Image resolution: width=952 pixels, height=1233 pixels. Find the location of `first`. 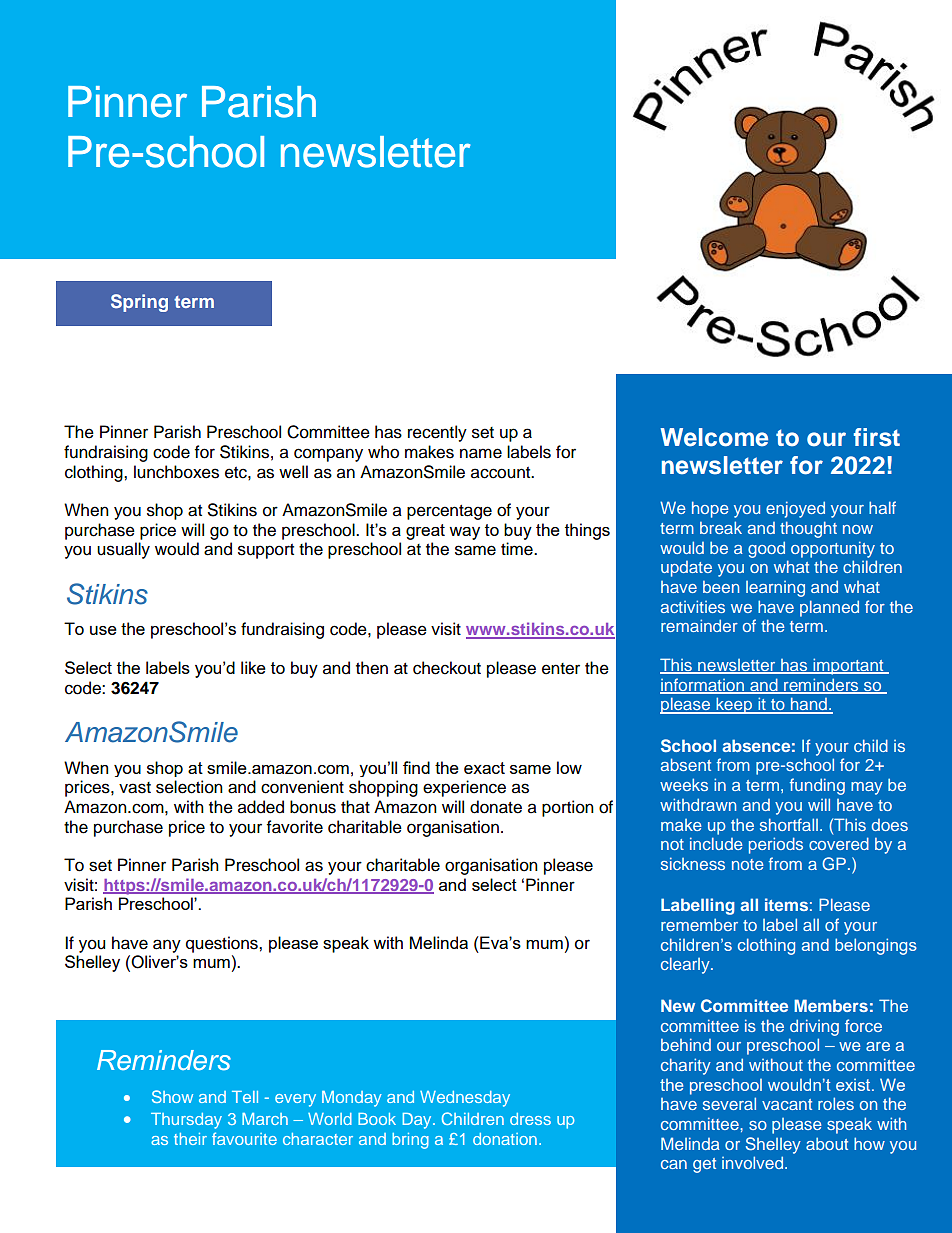

first is located at coordinates (877, 437).
